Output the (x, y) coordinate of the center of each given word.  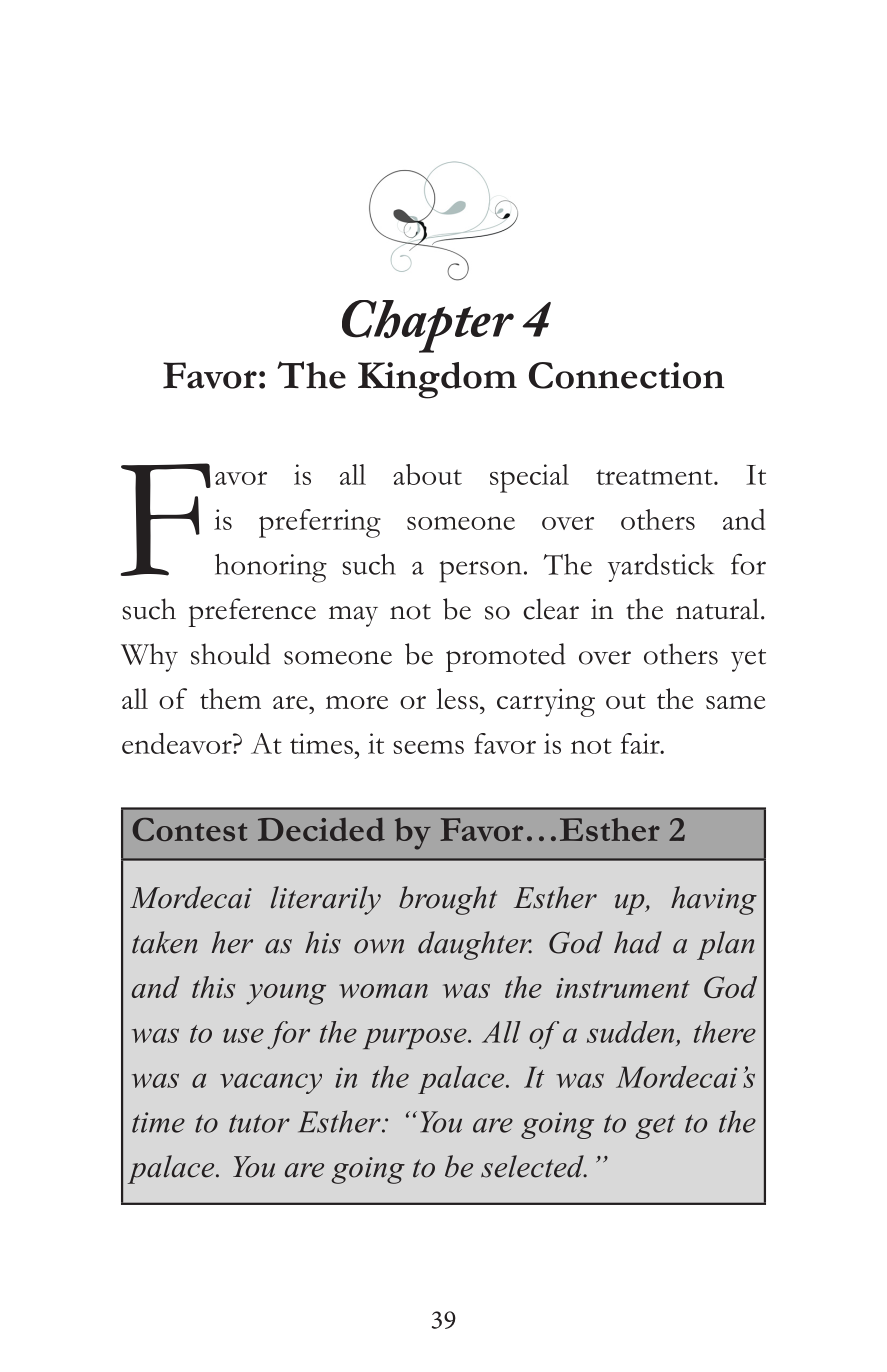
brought (448, 900)
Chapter (428, 326)
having (714, 900)
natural (719, 609)
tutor (259, 1123)
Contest (190, 829)
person (480, 572)
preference (252, 612)
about (427, 474)
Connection (626, 375)
